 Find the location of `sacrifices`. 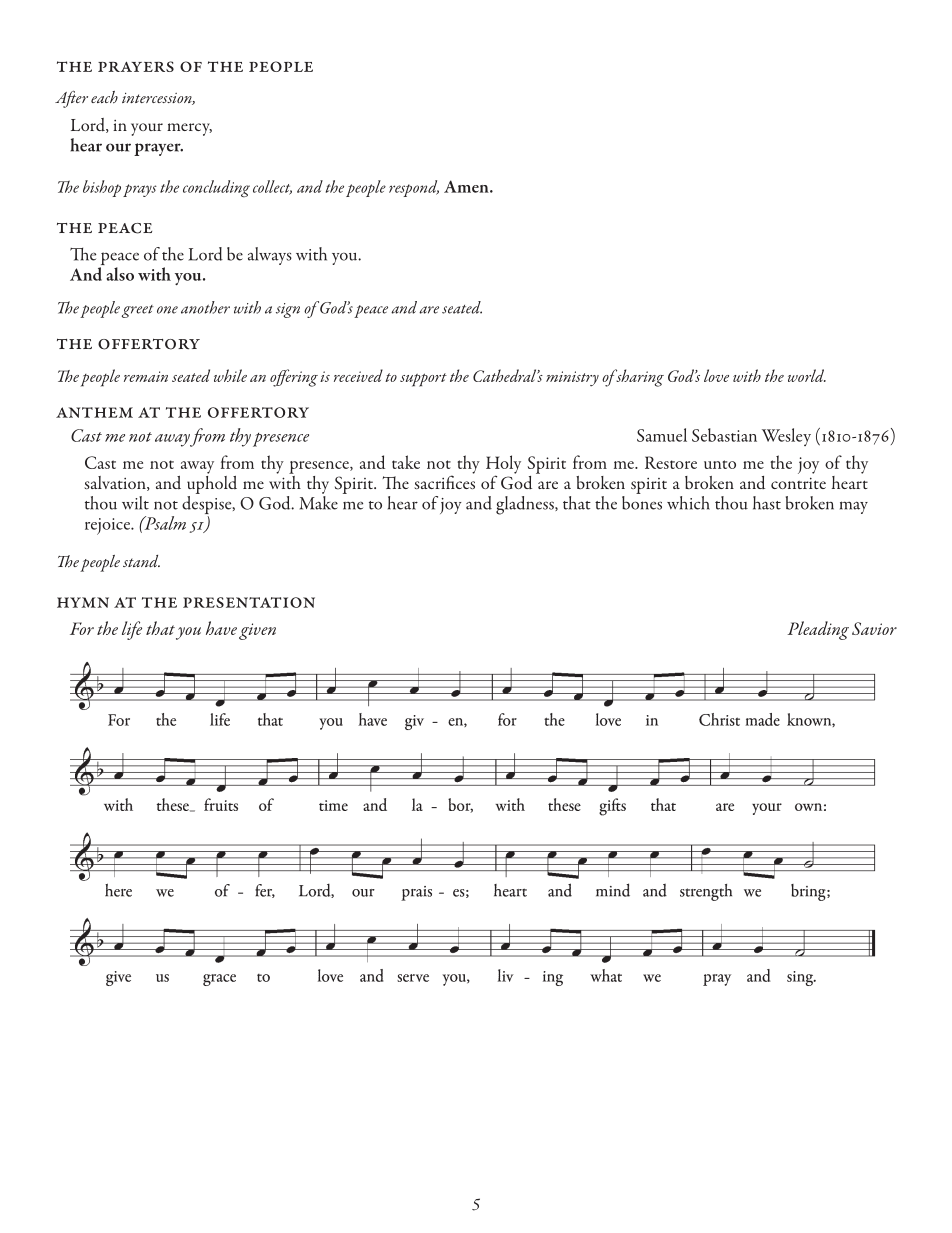

sacrifices is located at coordinates (444, 481).
